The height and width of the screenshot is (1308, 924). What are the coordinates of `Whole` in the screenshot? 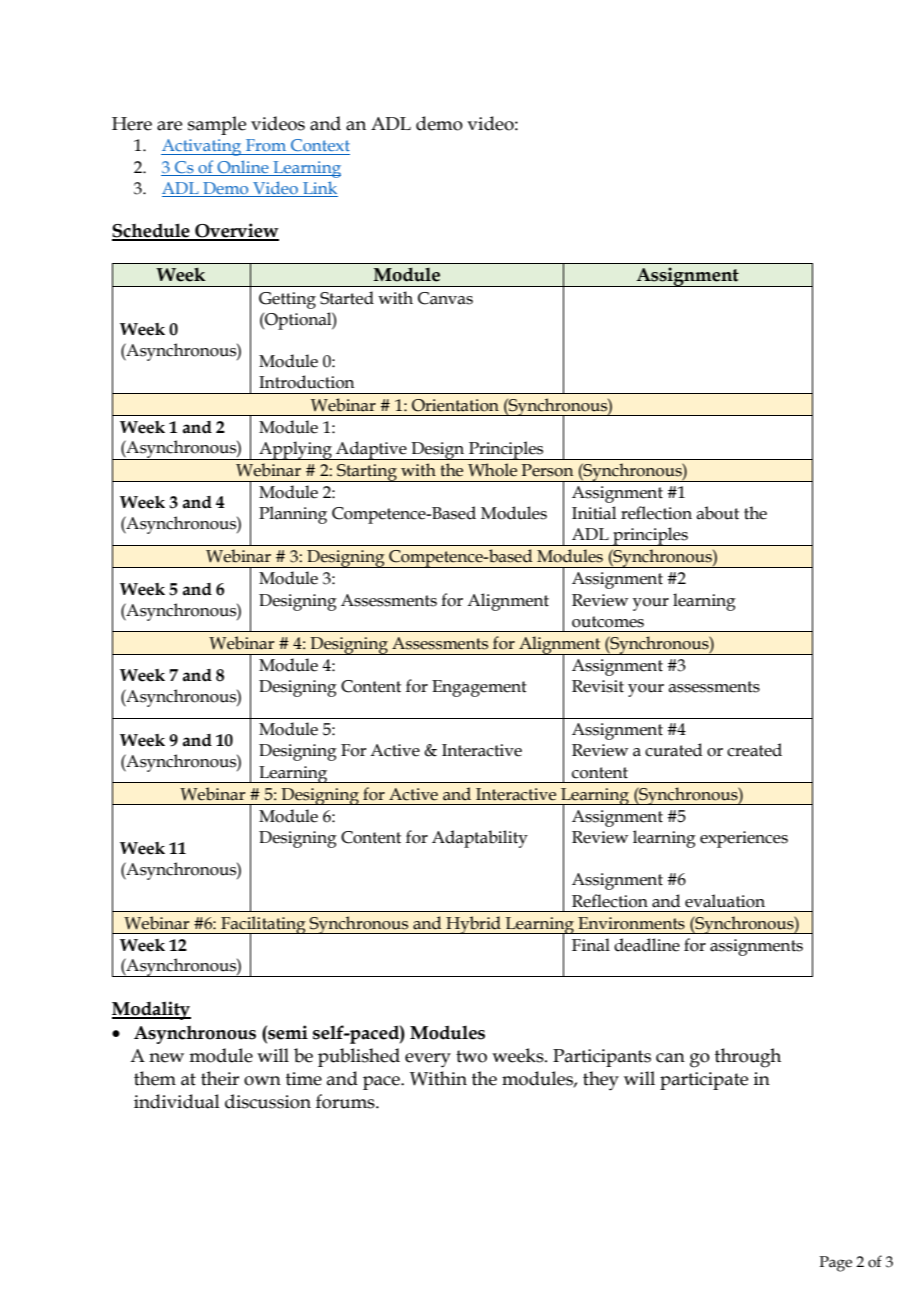 It's located at (492, 470).
